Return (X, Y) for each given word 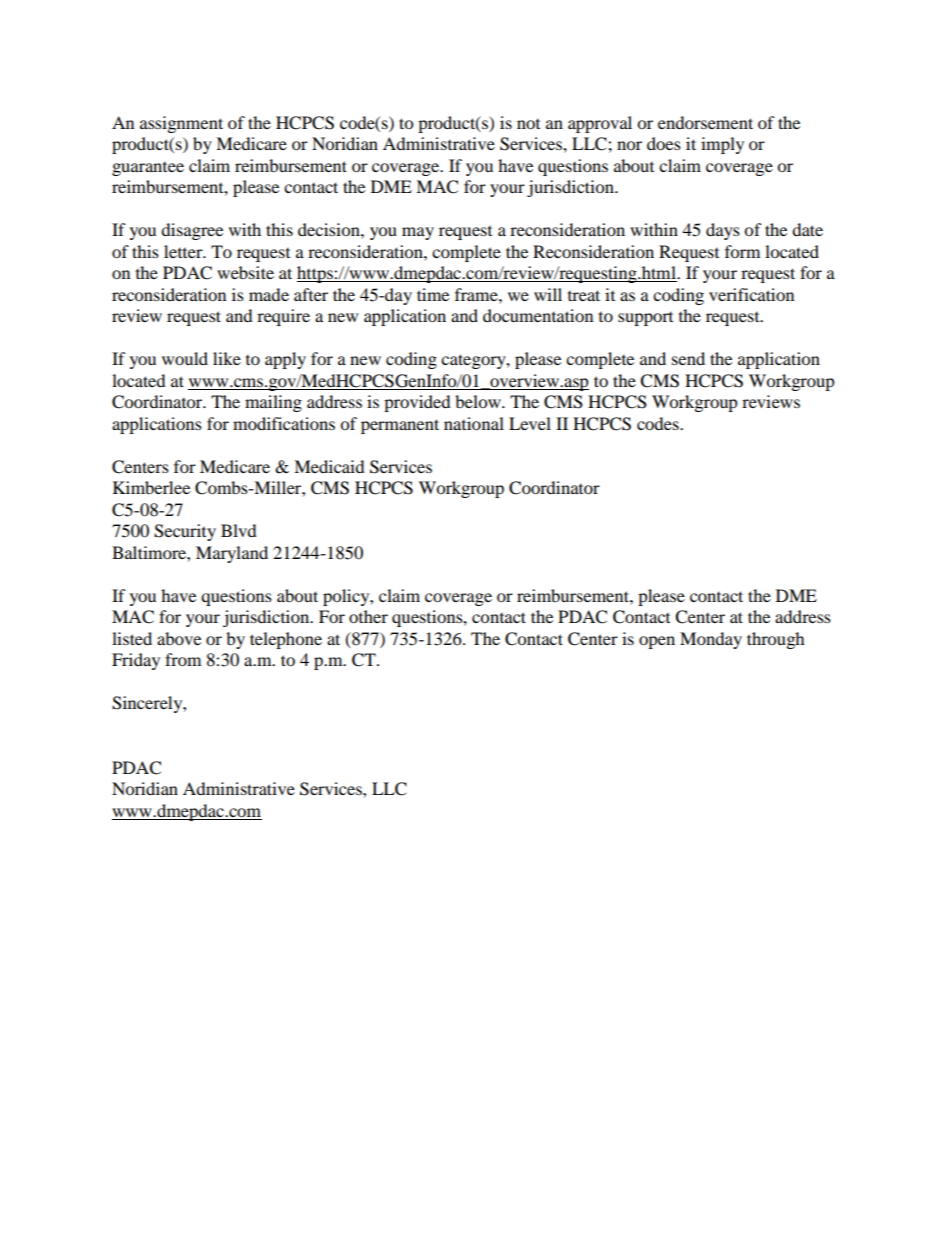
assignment (181, 124)
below (479, 401)
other (368, 616)
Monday (711, 640)
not (528, 124)
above (179, 638)
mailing (273, 403)
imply (722, 145)
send (688, 358)
